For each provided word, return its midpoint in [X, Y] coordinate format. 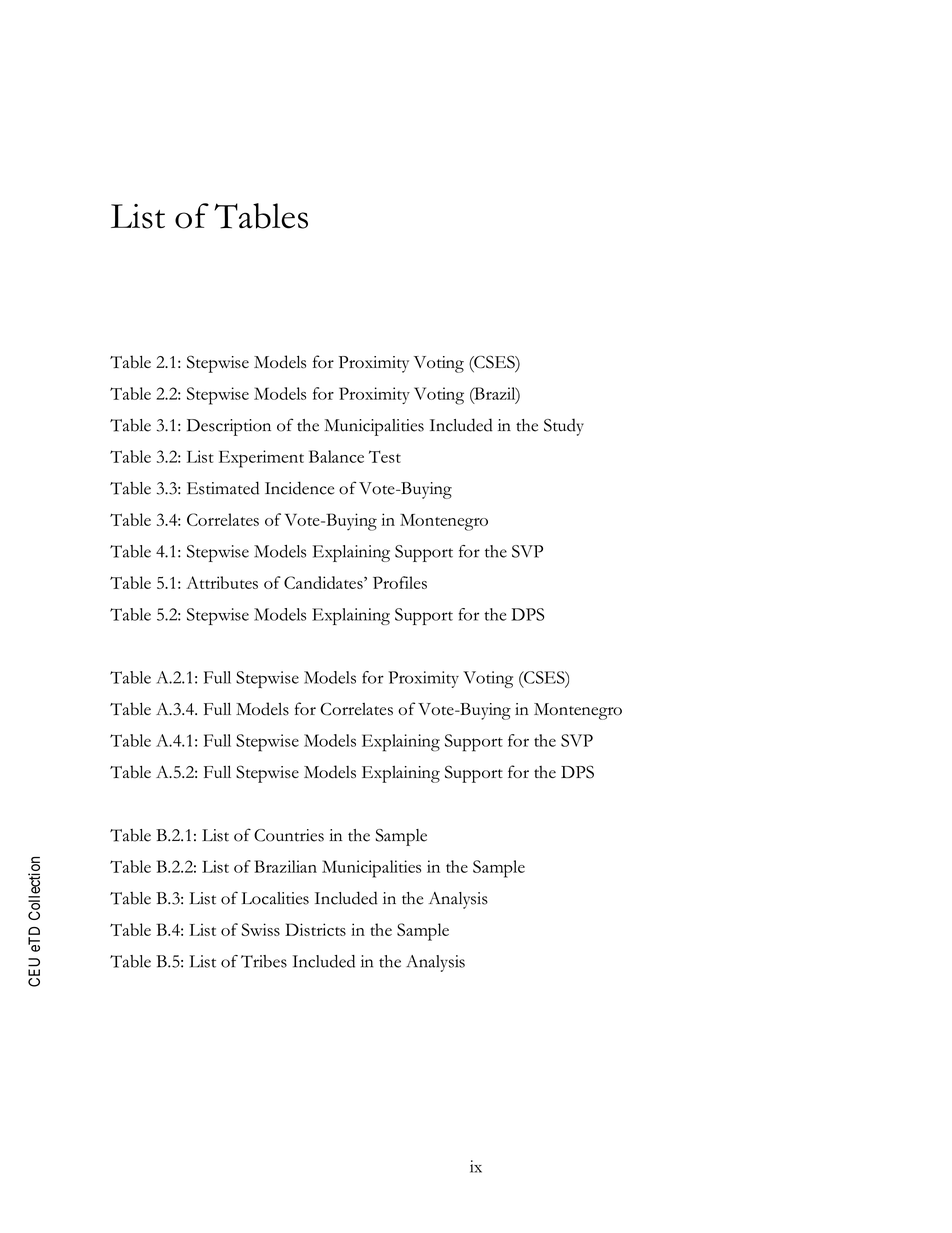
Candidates [324, 582]
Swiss [261, 929]
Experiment [261, 459]
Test [385, 456]
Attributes [222, 582]
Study [564, 427]
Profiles [400, 582]
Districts [315, 929]
